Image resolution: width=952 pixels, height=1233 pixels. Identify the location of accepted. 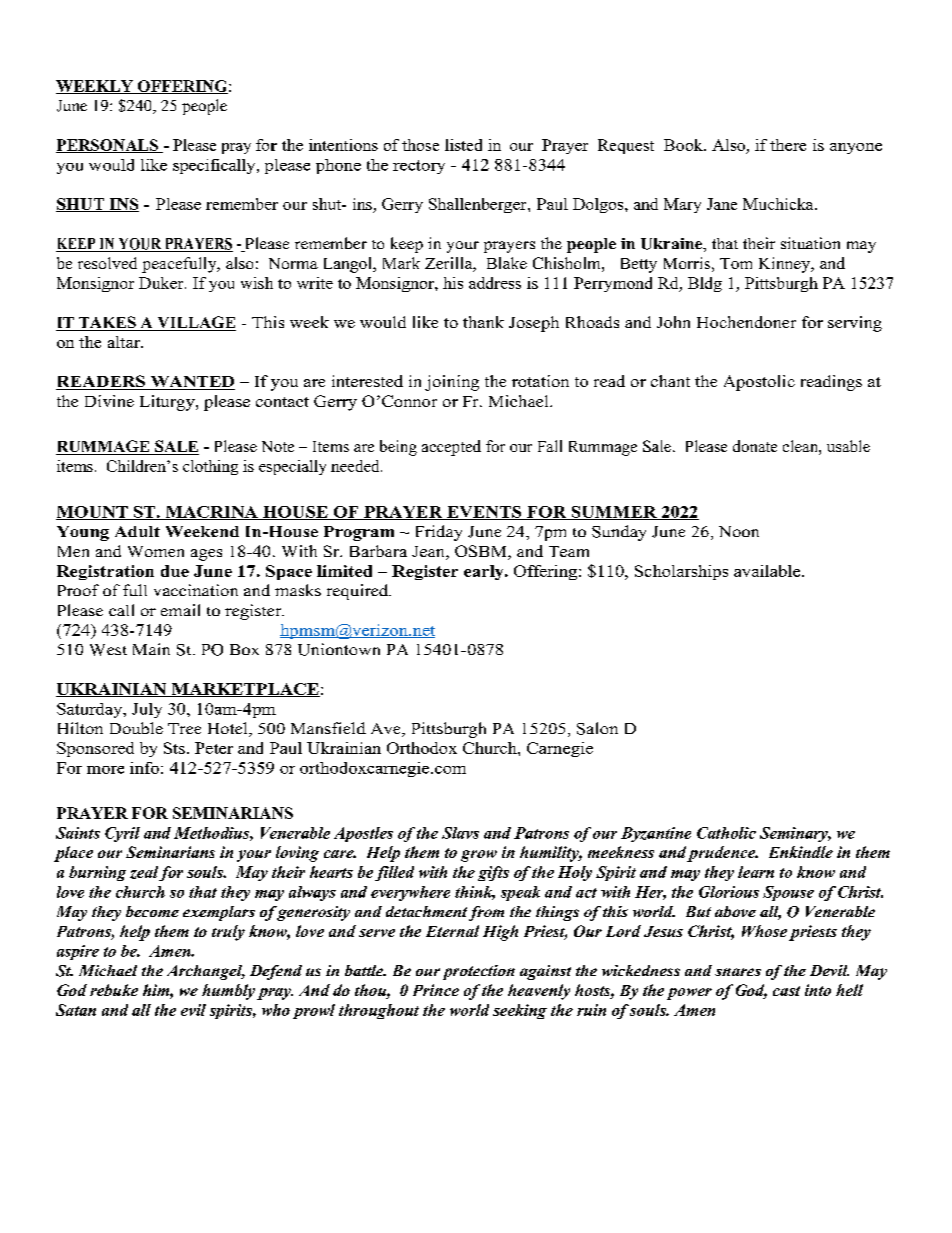
(451, 448).
